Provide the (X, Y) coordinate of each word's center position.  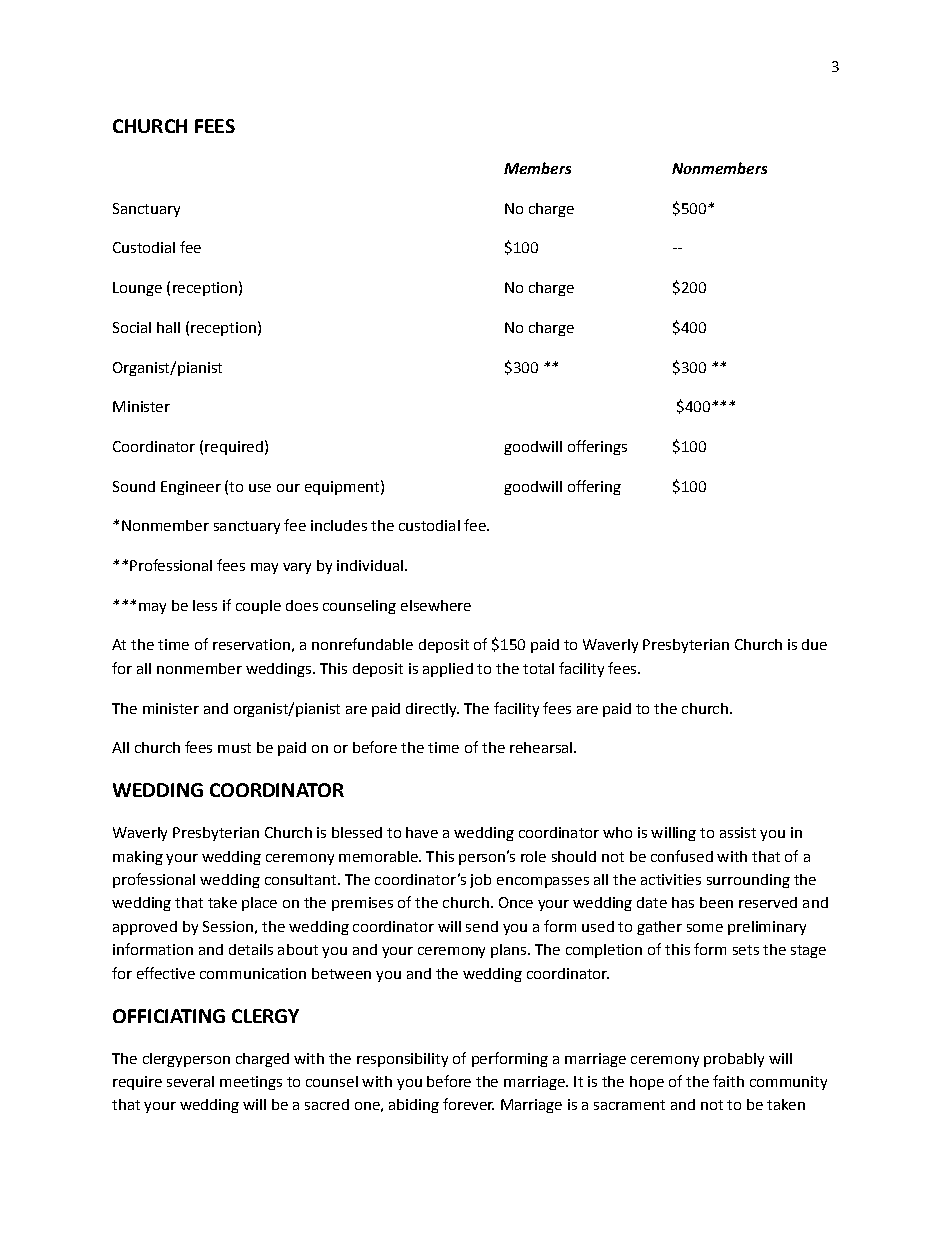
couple (258, 607)
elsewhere (436, 605)
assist (738, 832)
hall (168, 327)
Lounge (137, 289)
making (138, 858)
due (814, 644)
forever (468, 1104)
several (190, 1081)
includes (339, 525)
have (422, 832)
